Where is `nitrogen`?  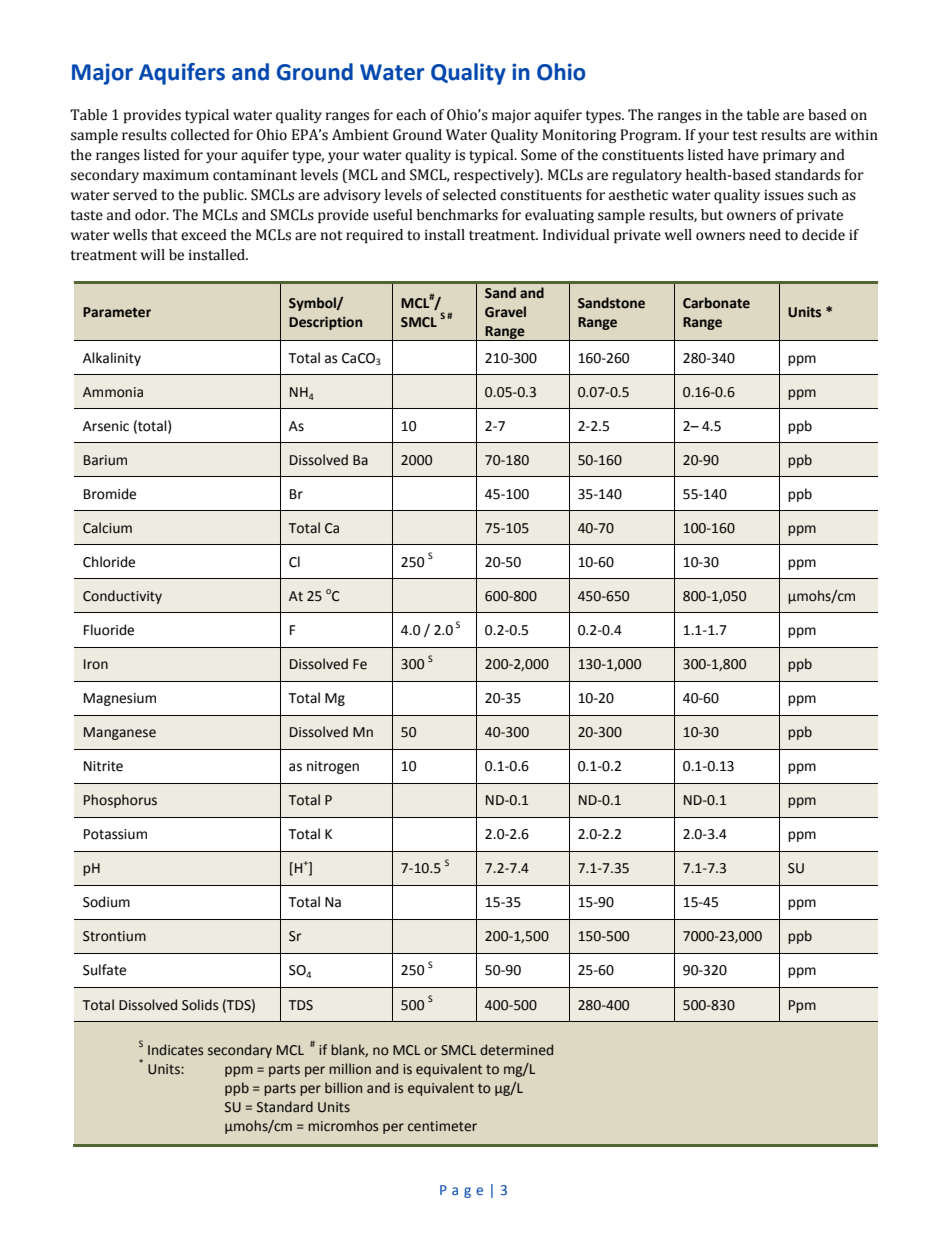
nitrogen is located at coordinates (333, 767).
